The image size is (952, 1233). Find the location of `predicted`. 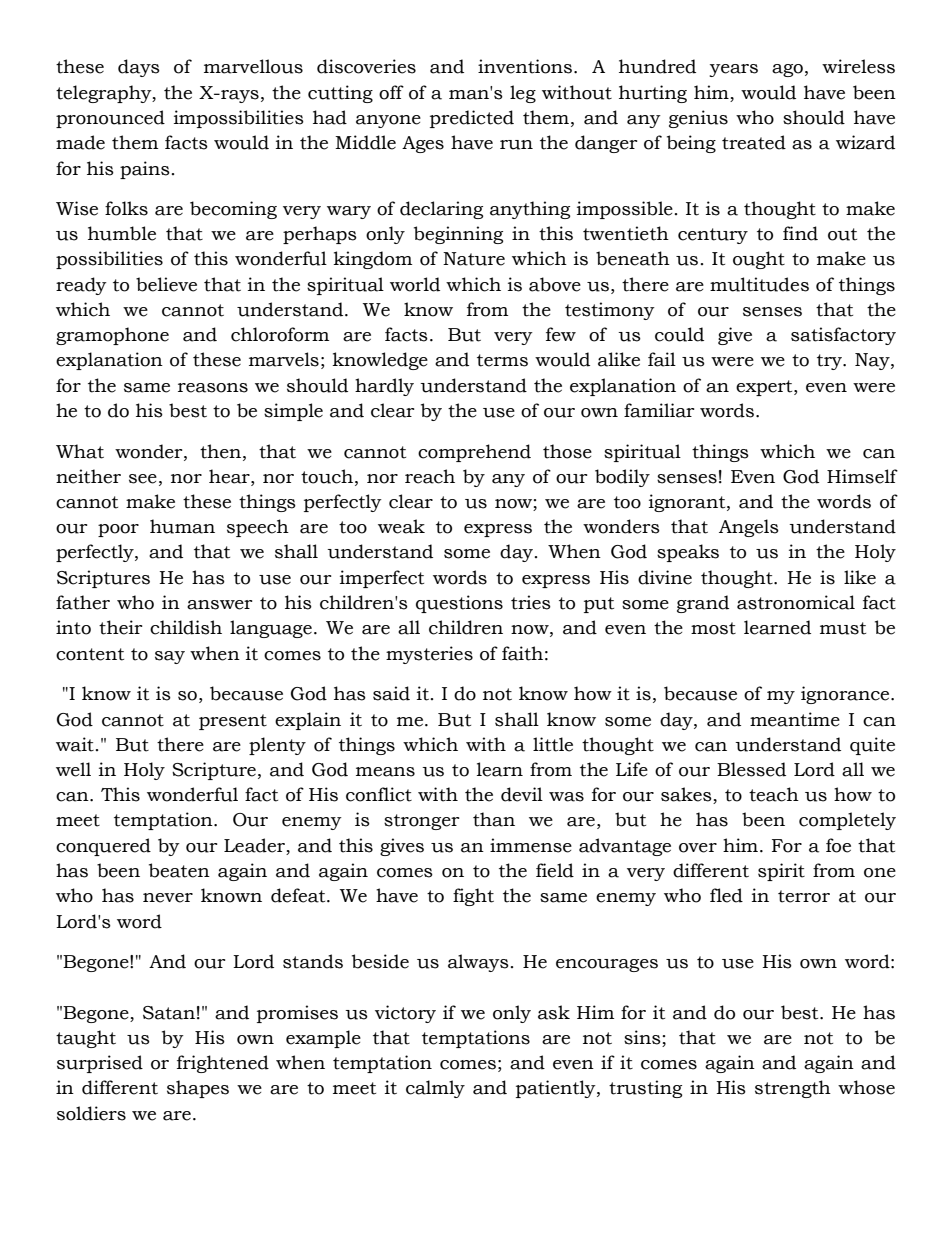

predicted is located at coordinates (472, 119).
